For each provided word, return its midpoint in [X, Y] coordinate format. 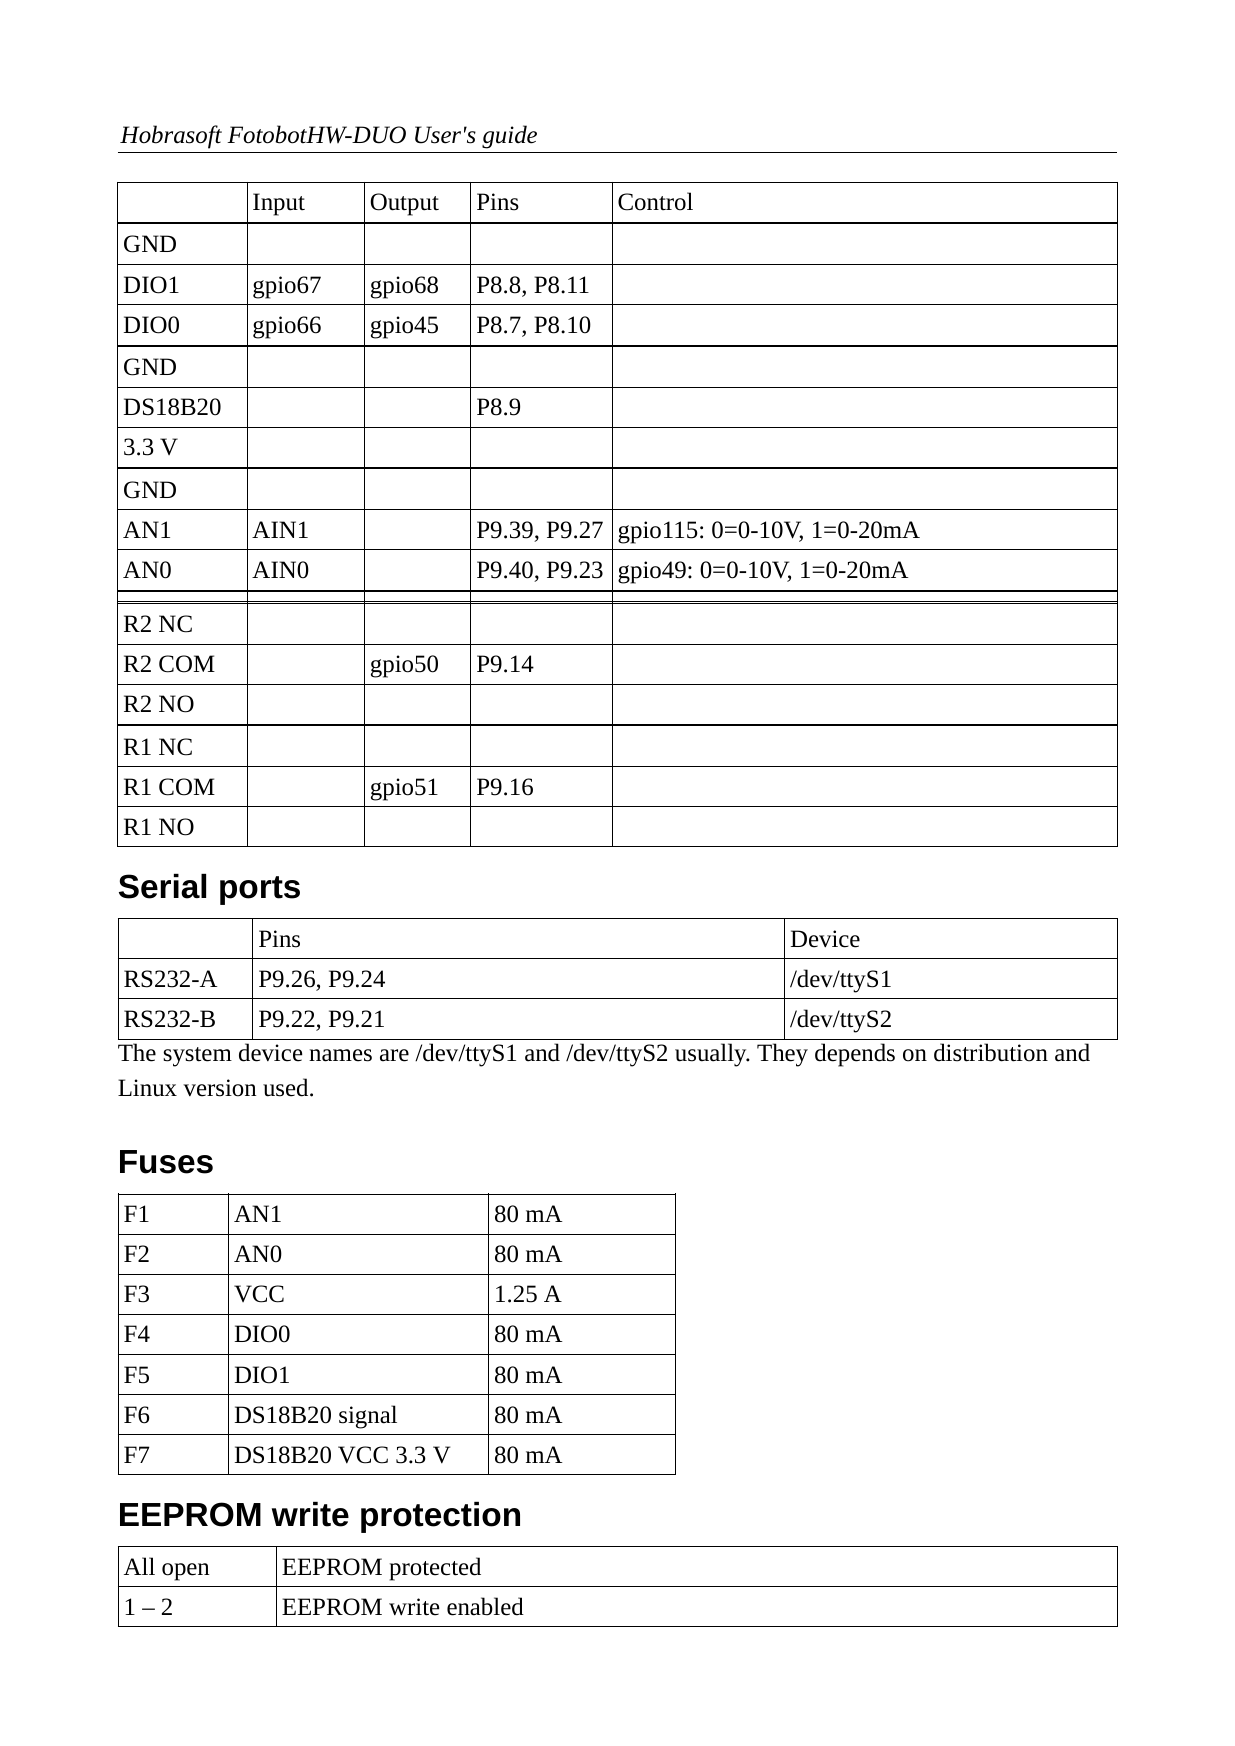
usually [712, 1055]
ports [260, 890]
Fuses [166, 1162]
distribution [991, 1052]
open [185, 1572]
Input [279, 204]
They [782, 1055]
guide [509, 137]
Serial [162, 886]
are [394, 1055]
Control [655, 201]
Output [404, 204]
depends [855, 1055]
